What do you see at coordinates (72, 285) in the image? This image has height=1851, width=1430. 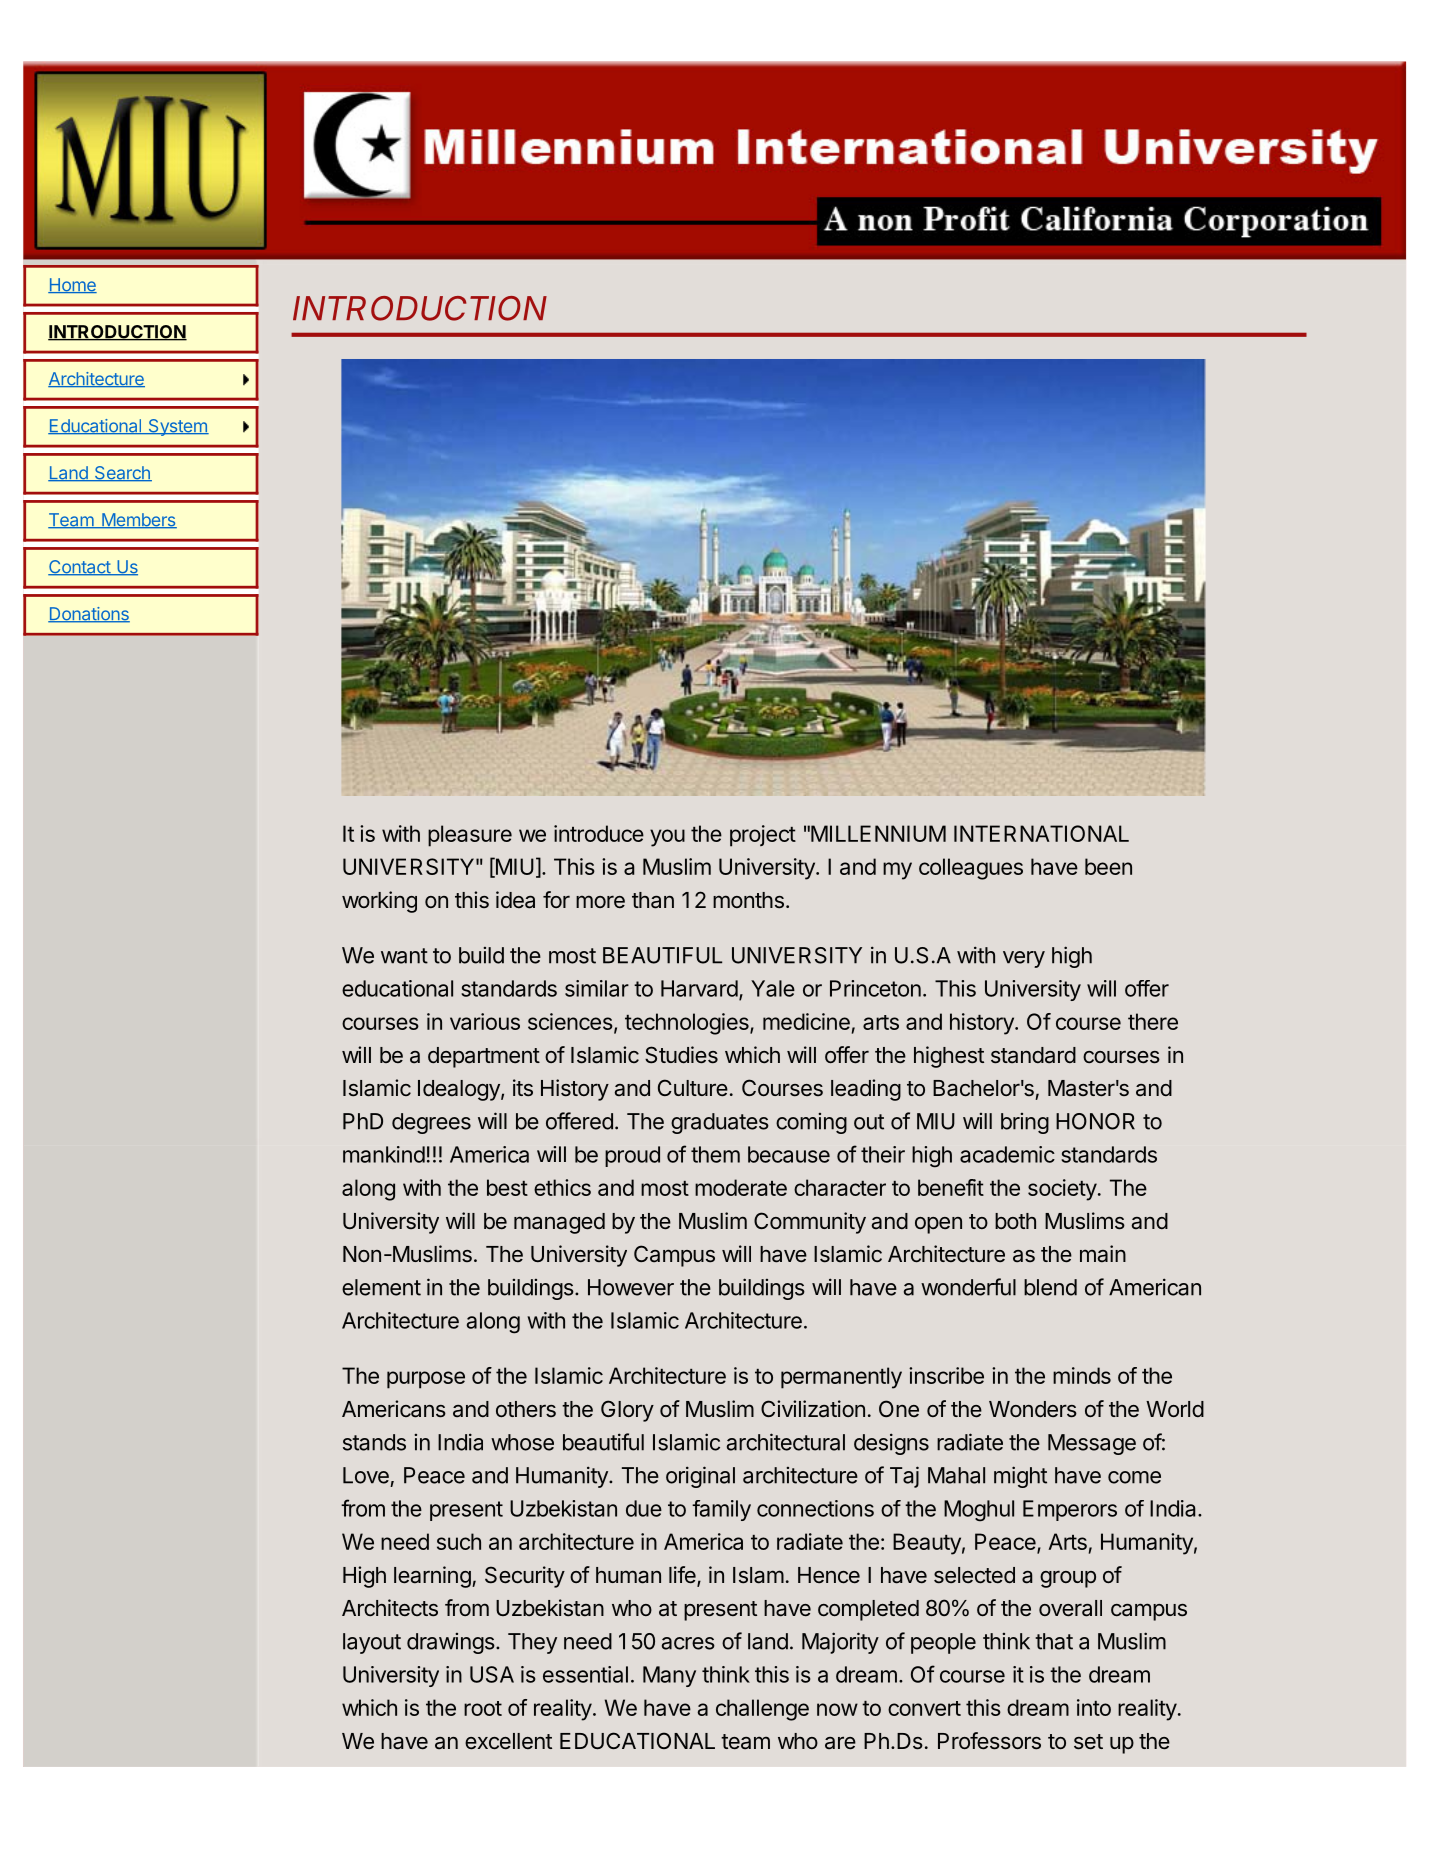 I see `Home` at bounding box center [72, 285].
